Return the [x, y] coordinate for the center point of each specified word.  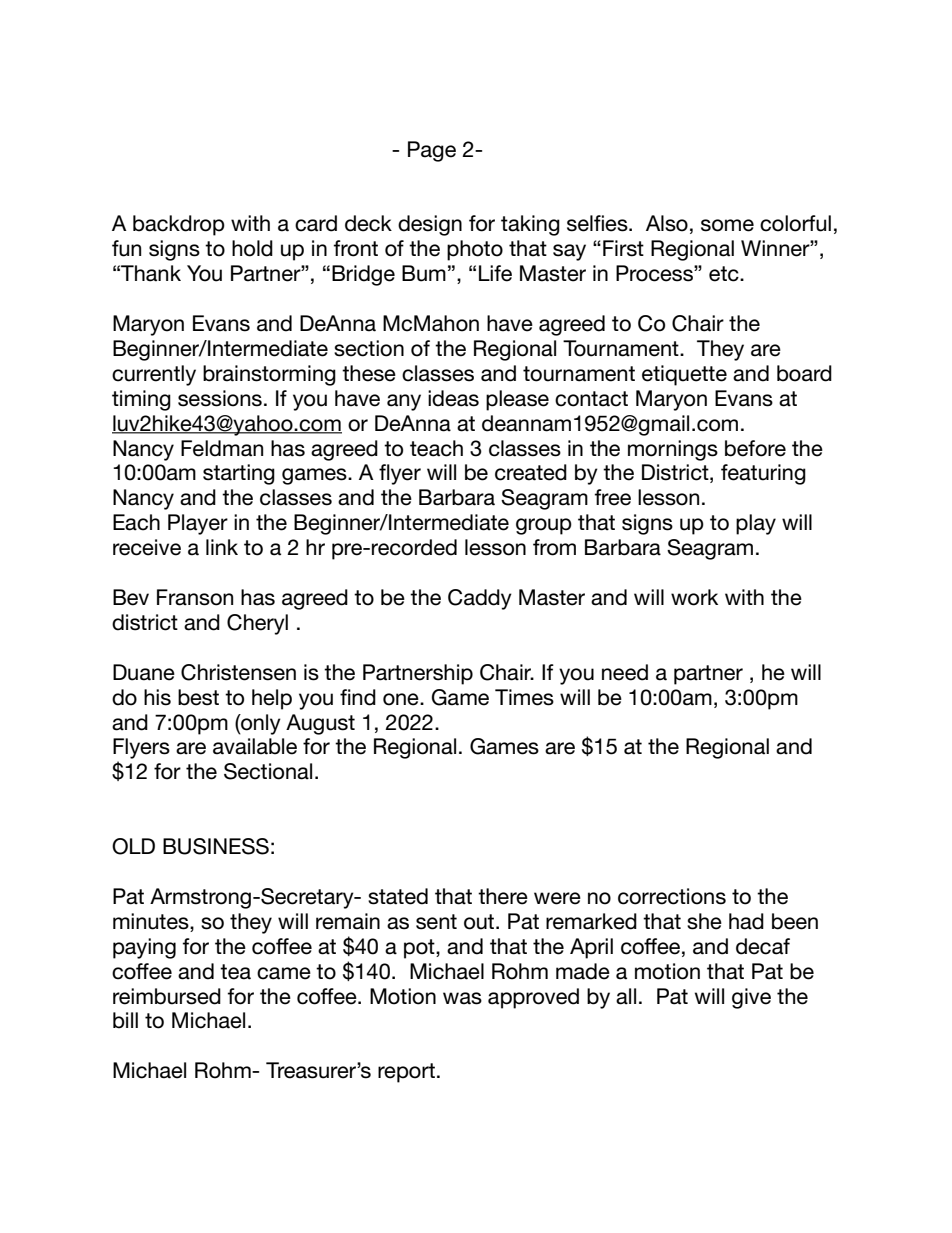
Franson [195, 597]
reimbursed [167, 996]
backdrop [179, 225]
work [694, 597]
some [727, 225]
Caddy [480, 599]
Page [432, 151]
